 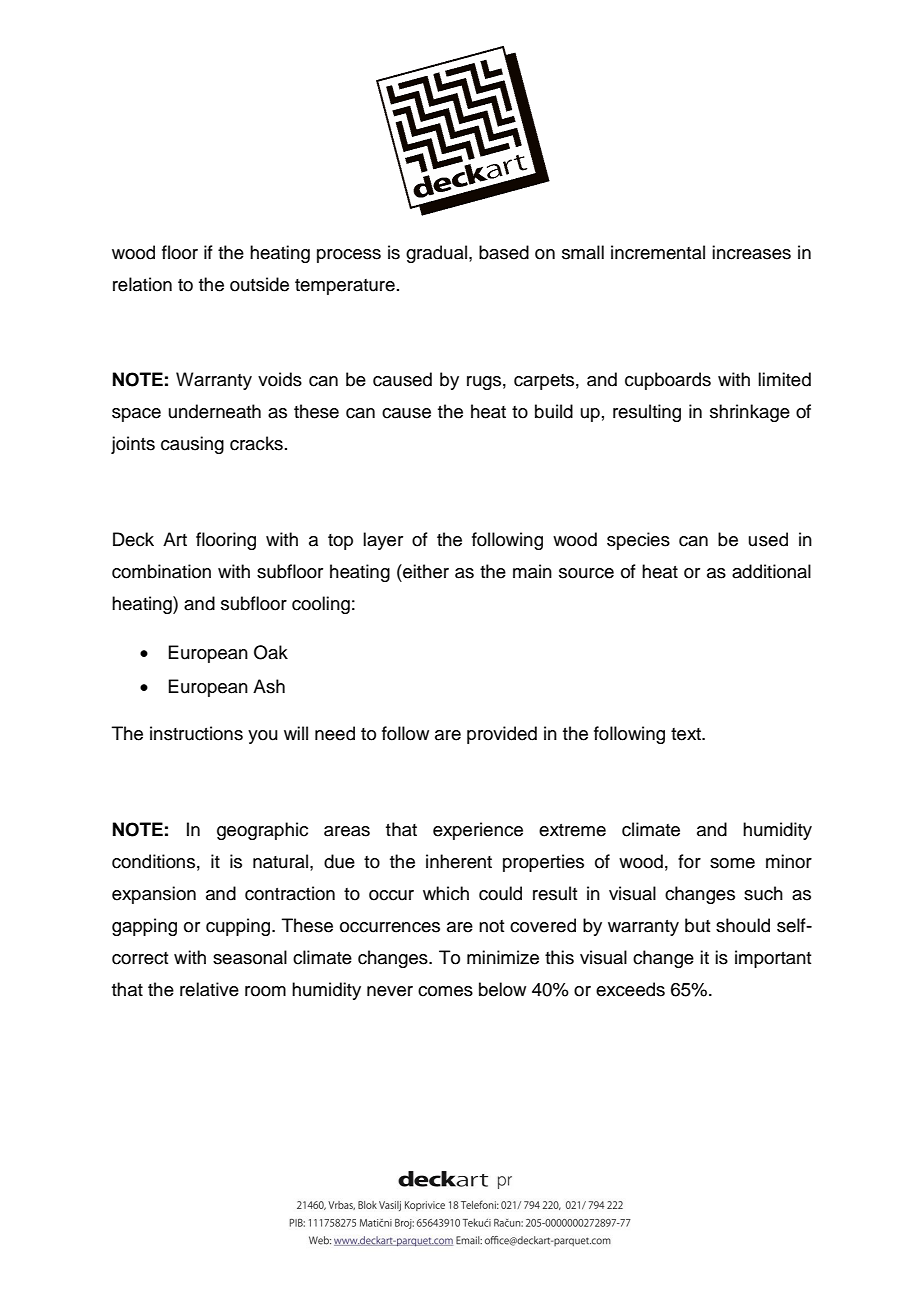 I want to click on increases, so click(x=751, y=252).
